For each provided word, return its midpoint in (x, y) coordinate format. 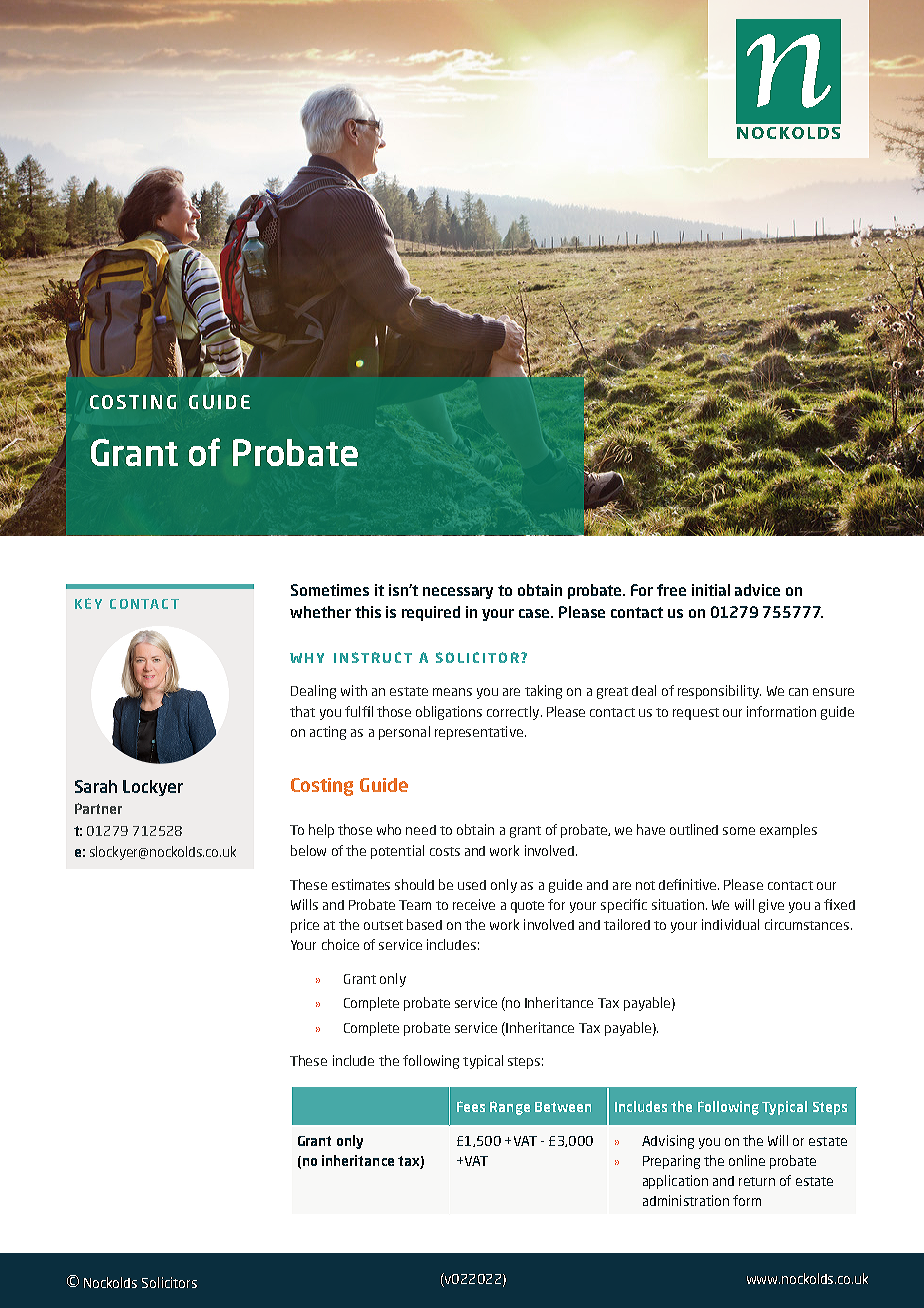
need (421, 830)
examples (788, 831)
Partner (98, 808)
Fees (471, 1106)
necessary (458, 593)
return (757, 1181)
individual (730, 924)
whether (320, 612)
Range (510, 1108)
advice (757, 590)
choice (340, 944)
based (424, 924)
